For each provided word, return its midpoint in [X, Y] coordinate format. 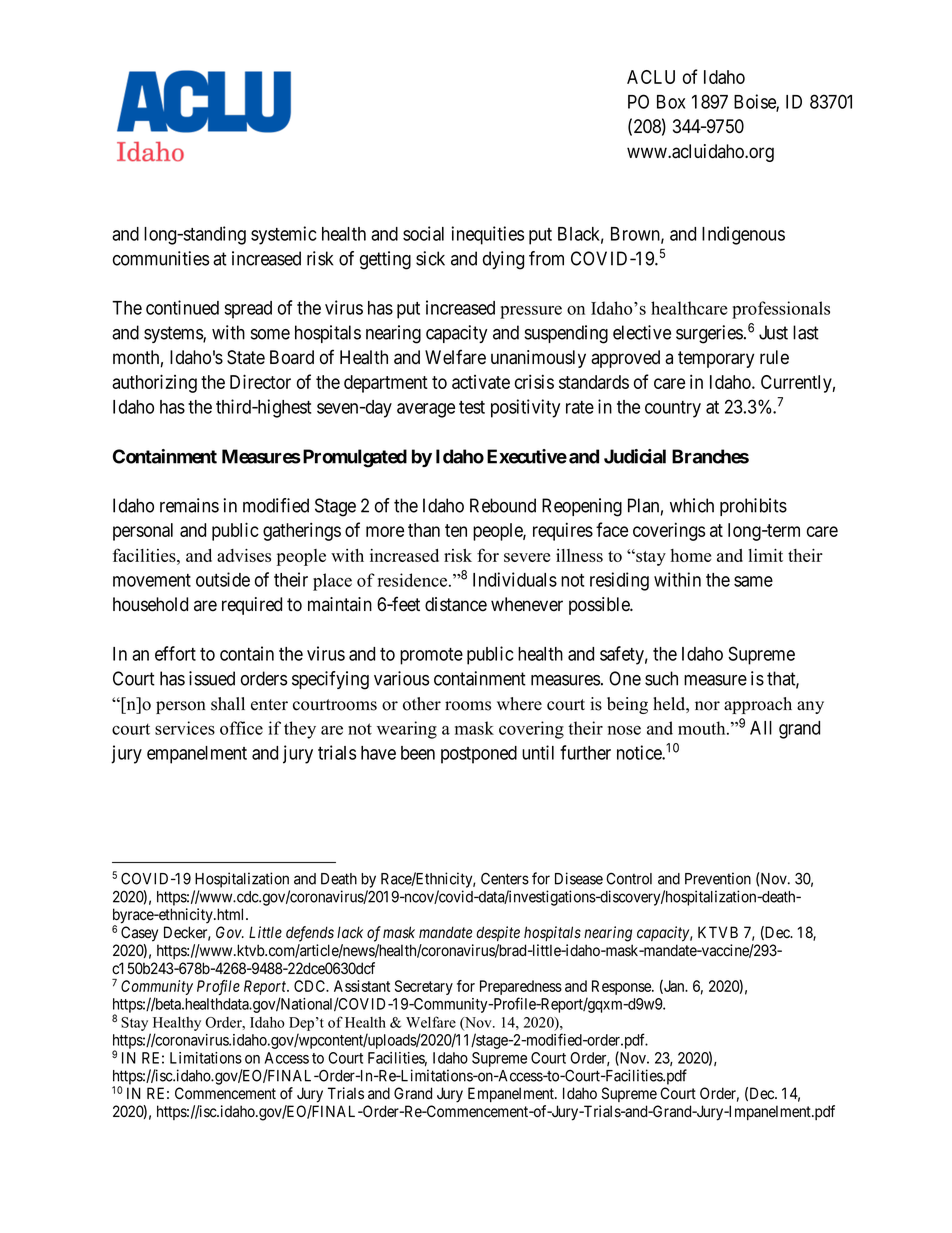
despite [498, 933]
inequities [487, 235]
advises [244, 555]
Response [622, 987]
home [691, 555]
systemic [283, 235]
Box [671, 102]
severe [527, 557]
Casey [139, 934]
